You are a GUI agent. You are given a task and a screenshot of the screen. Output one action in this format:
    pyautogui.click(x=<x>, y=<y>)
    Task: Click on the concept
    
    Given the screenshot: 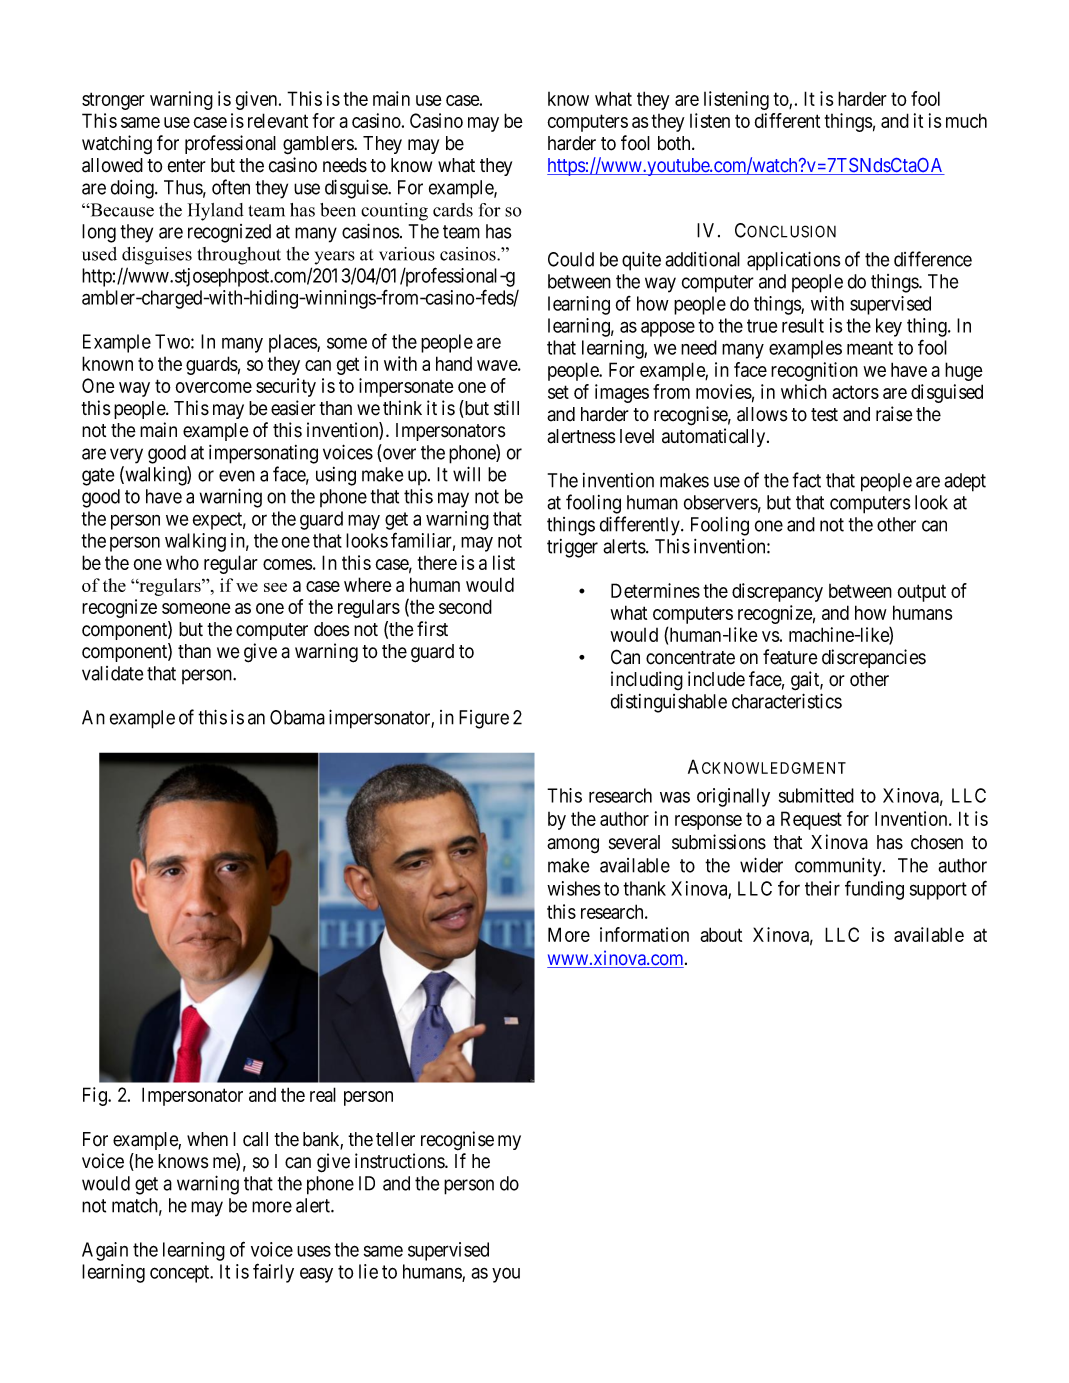 What is the action you would take?
    pyautogui.click(x=181, y=1274)
